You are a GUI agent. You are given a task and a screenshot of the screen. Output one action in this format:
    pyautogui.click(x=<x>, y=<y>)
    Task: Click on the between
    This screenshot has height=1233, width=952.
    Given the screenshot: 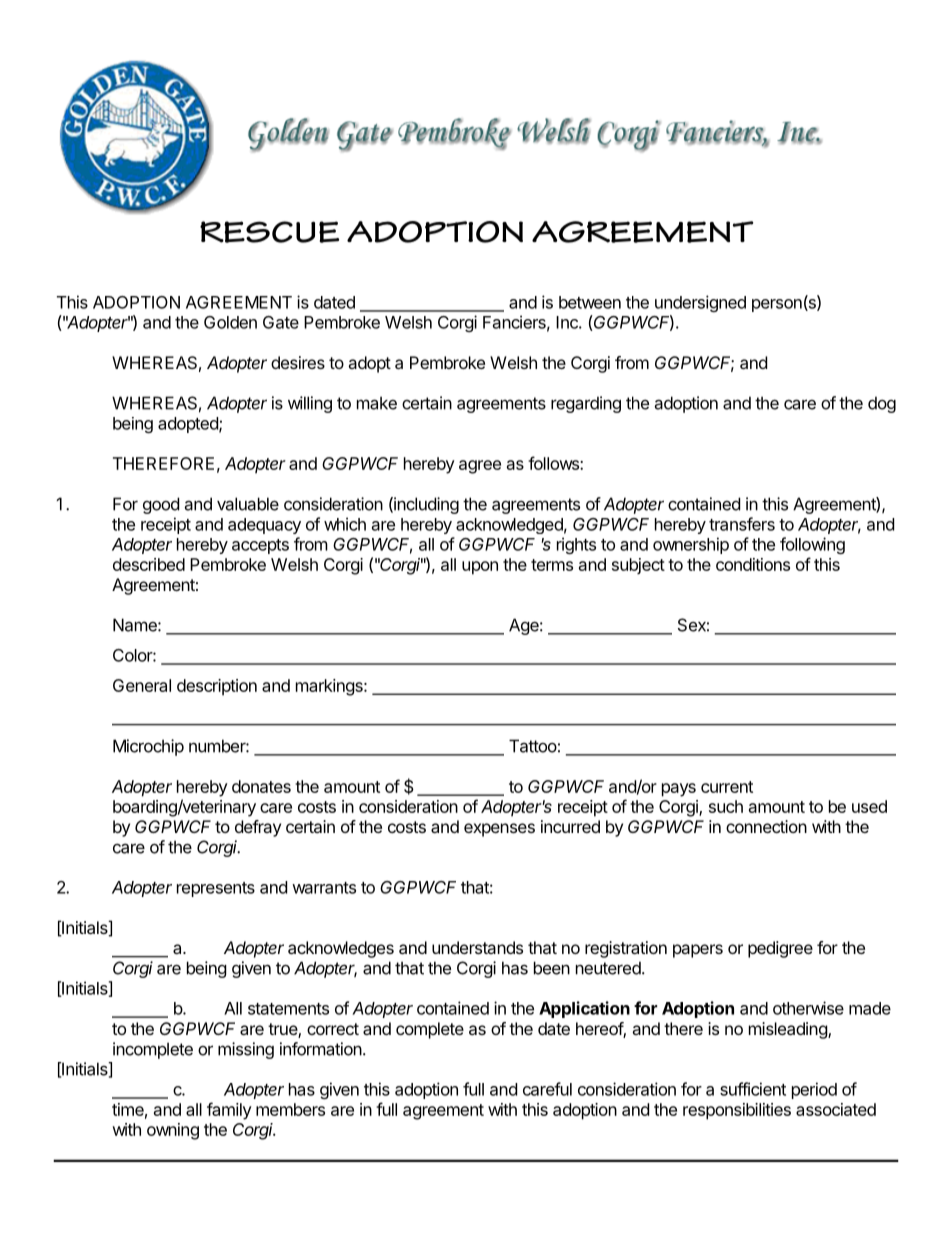 What is the action you would take?
    pyautogui.click(x=590, y=302)
